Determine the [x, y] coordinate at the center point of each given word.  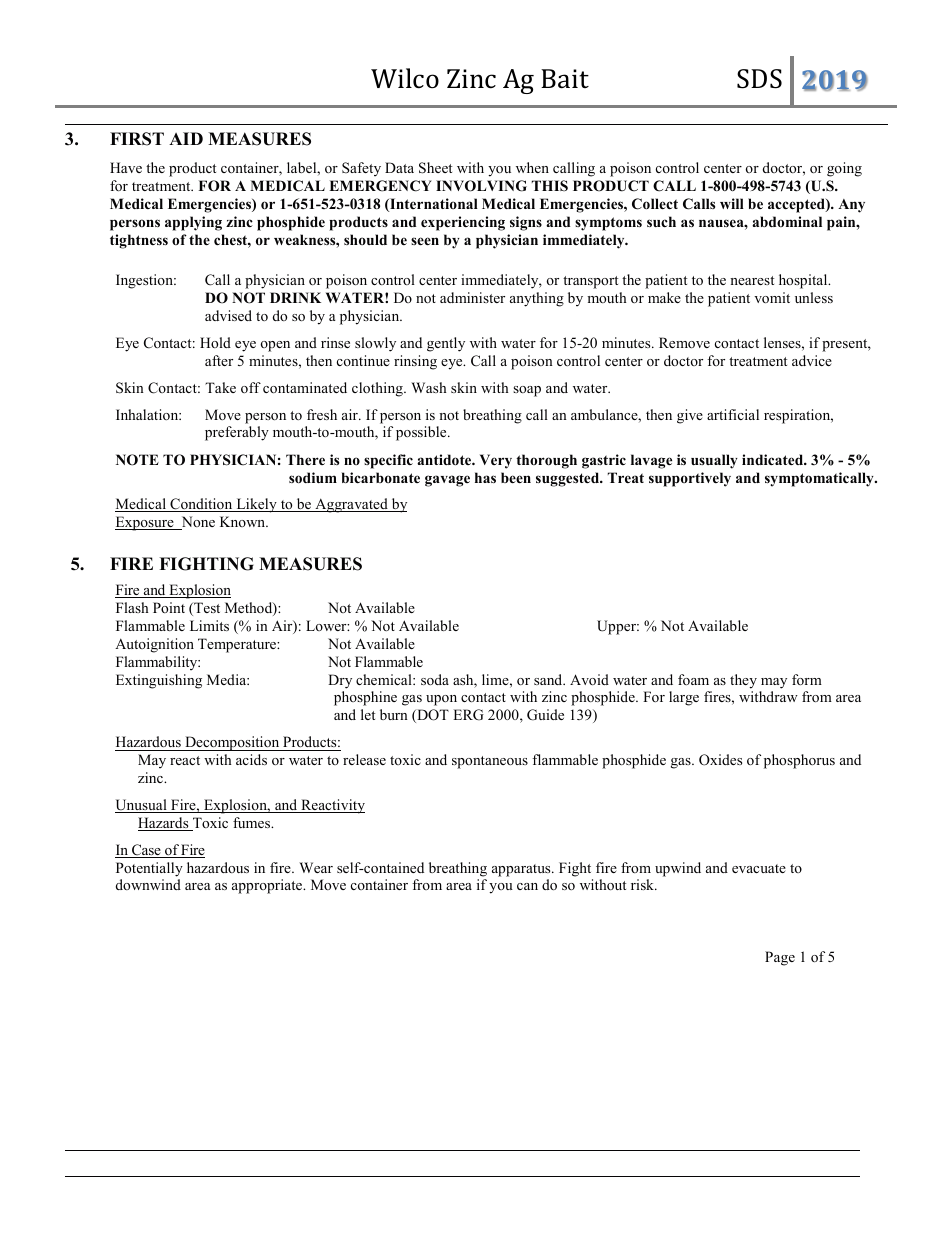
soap [527, 391]
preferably [237, 433]
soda [435, 679]
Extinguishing [159, 681]
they [743, 681]
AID [186, 138]
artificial [733, 414]
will [732, 203]
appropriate [268, 886]
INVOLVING [481, 186]
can [527, 886]
